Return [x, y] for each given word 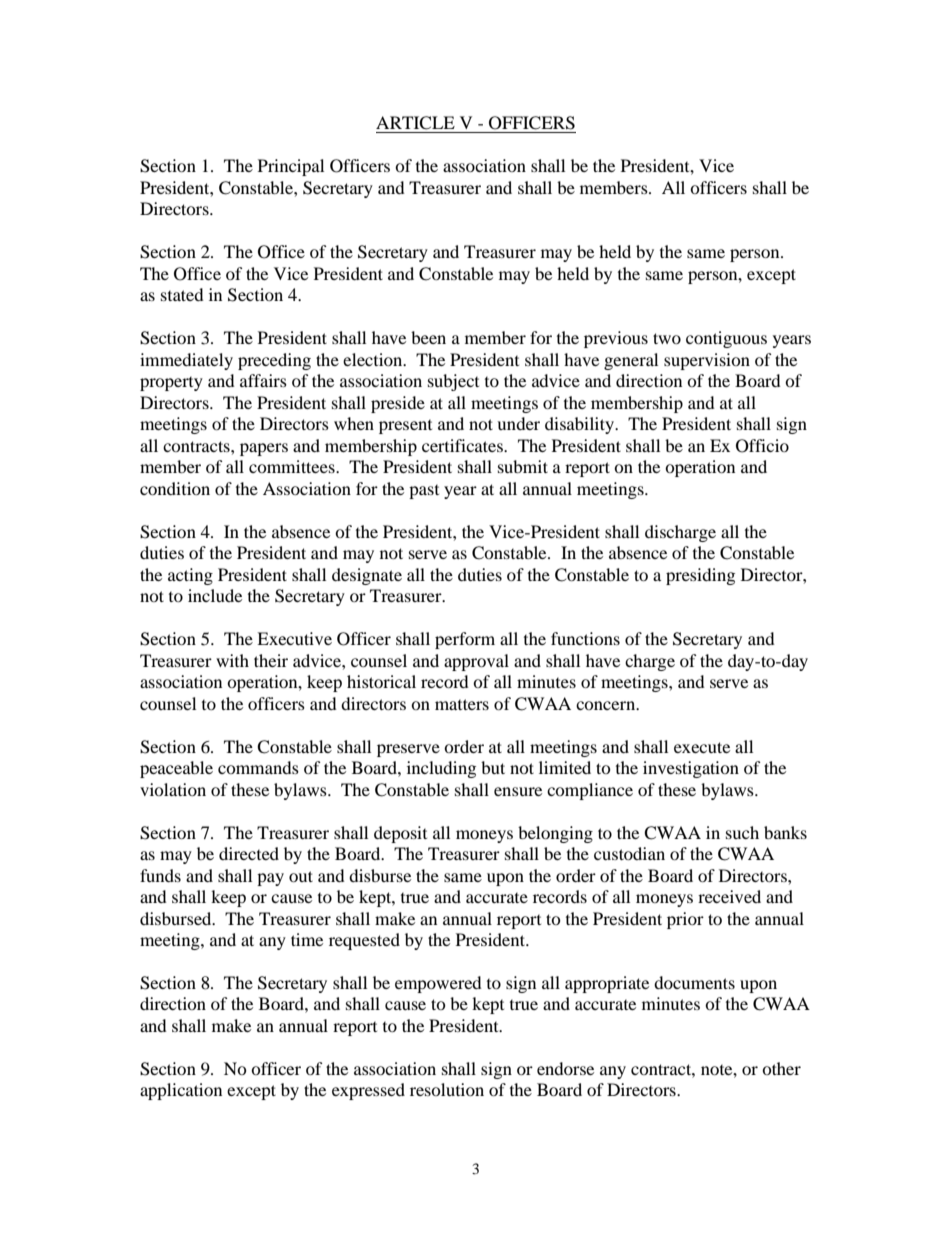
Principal [291, 167]
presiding [700, 576]
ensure [518, 791]
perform [465, 640]
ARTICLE [415, 123]
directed [249, 853]
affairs [263, 380]
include [215, 595]
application [181, 1091]
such [742, 832]
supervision [707, 361]
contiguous [726, 339]
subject [453, 382]
